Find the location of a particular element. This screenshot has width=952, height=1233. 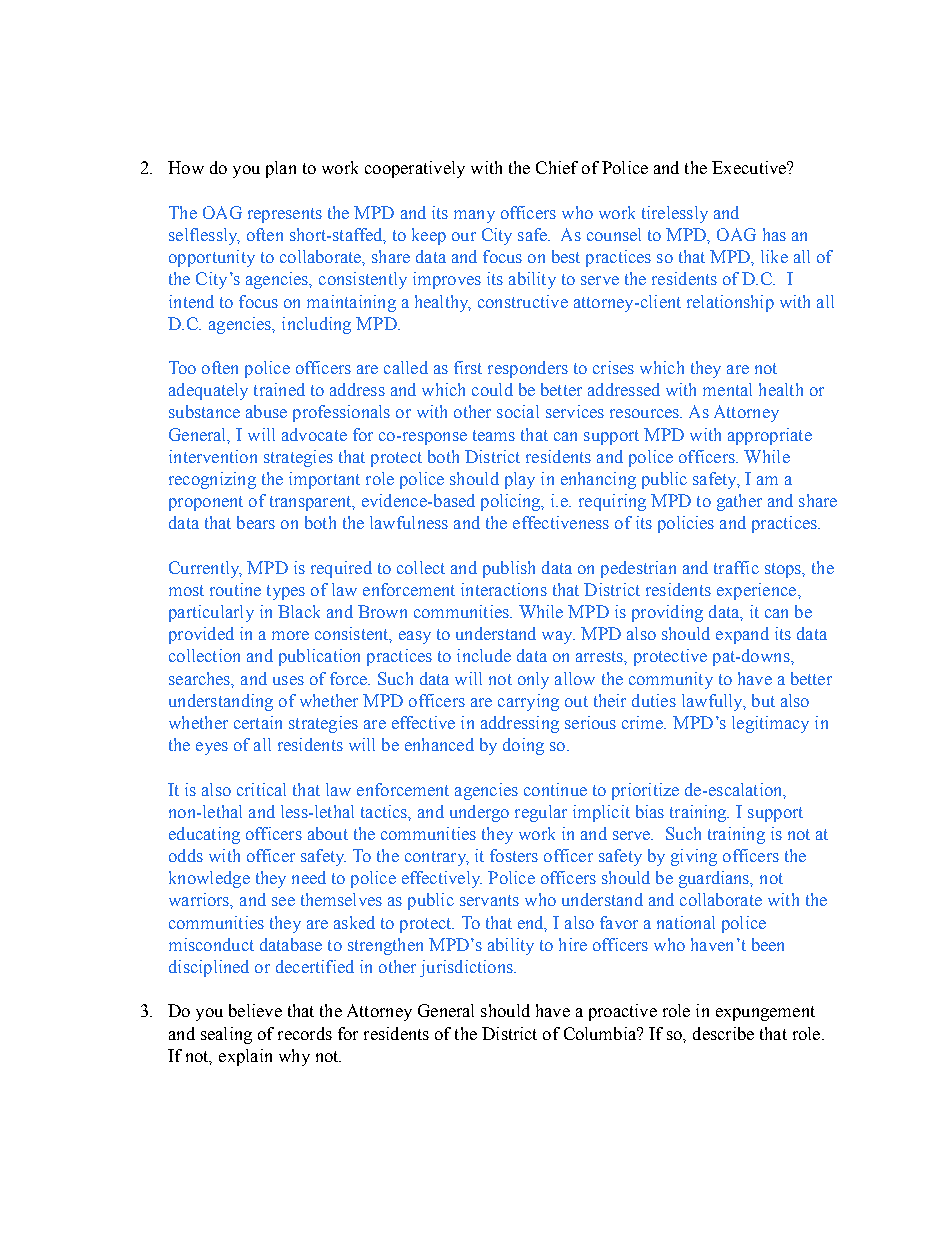

interactions is located at coordinates (504, 589).
